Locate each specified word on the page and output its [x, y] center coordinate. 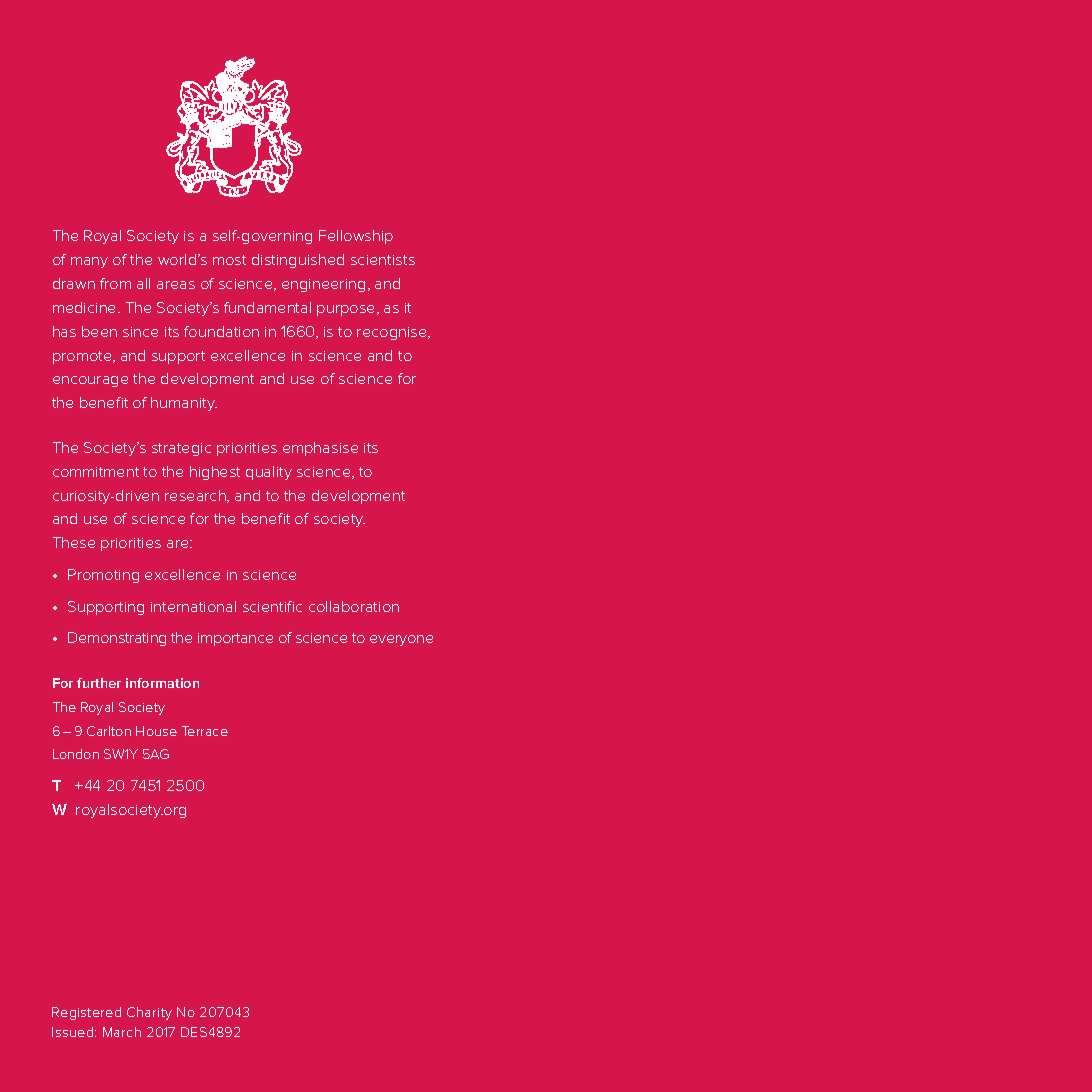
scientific [272, 606]
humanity [184, 404]
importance [235, 639]
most [229, 260]
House [156, 731]
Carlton [109, 731]
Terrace [205, 731]
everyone [401, 640]
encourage [90, 381]
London [76, 754]
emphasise [320, 449]
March [122, 1032]
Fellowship [356, 237]
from [115, 283]
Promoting [103, 576]
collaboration [354, 606]
